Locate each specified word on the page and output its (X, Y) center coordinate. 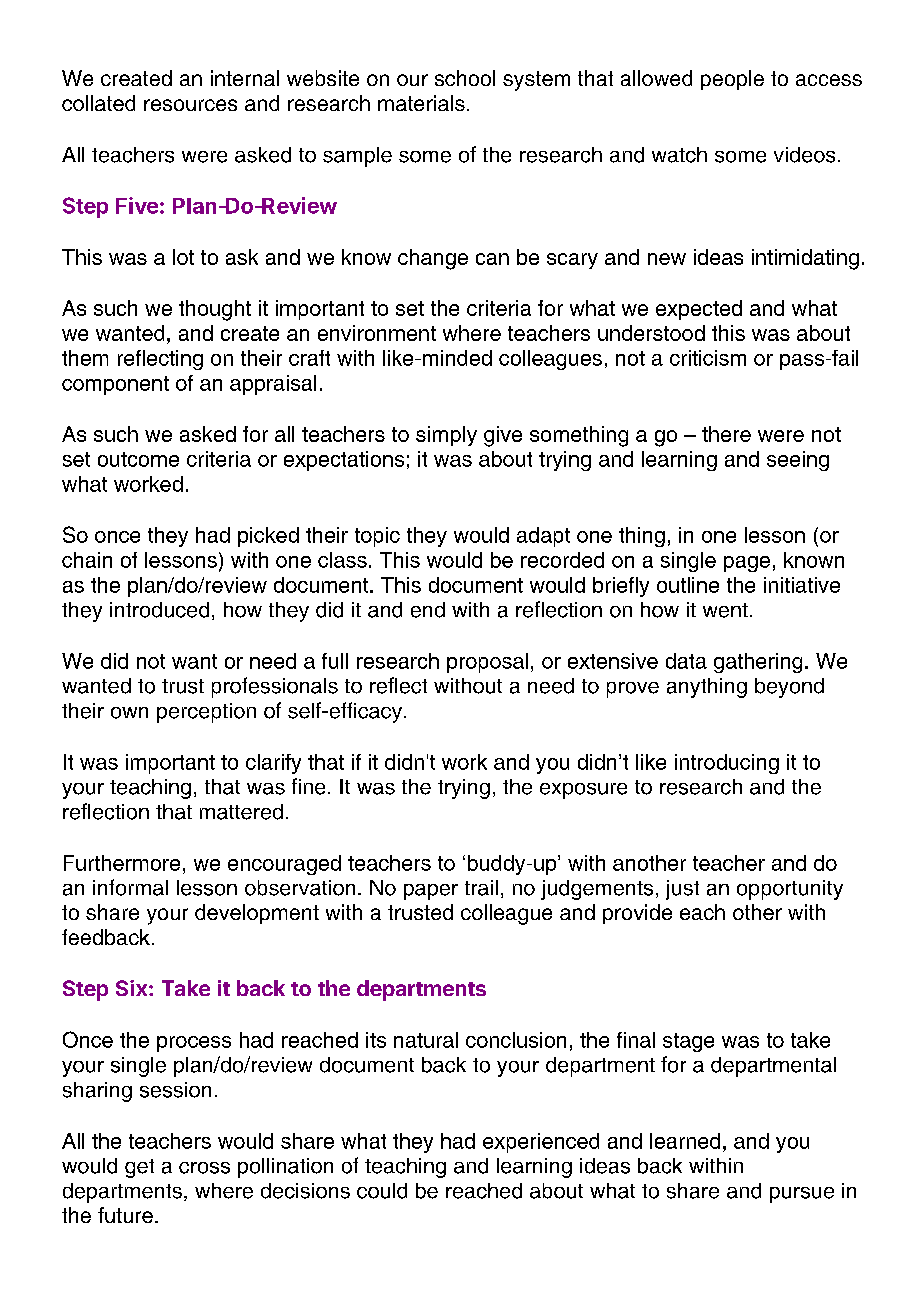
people (732, 80)
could (382, 1191)
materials (421, 103)
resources (190, 105)
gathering (758, 663)
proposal (487, 663)
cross (204, 1168)
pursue (802, 1195)
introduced (159, 610)
